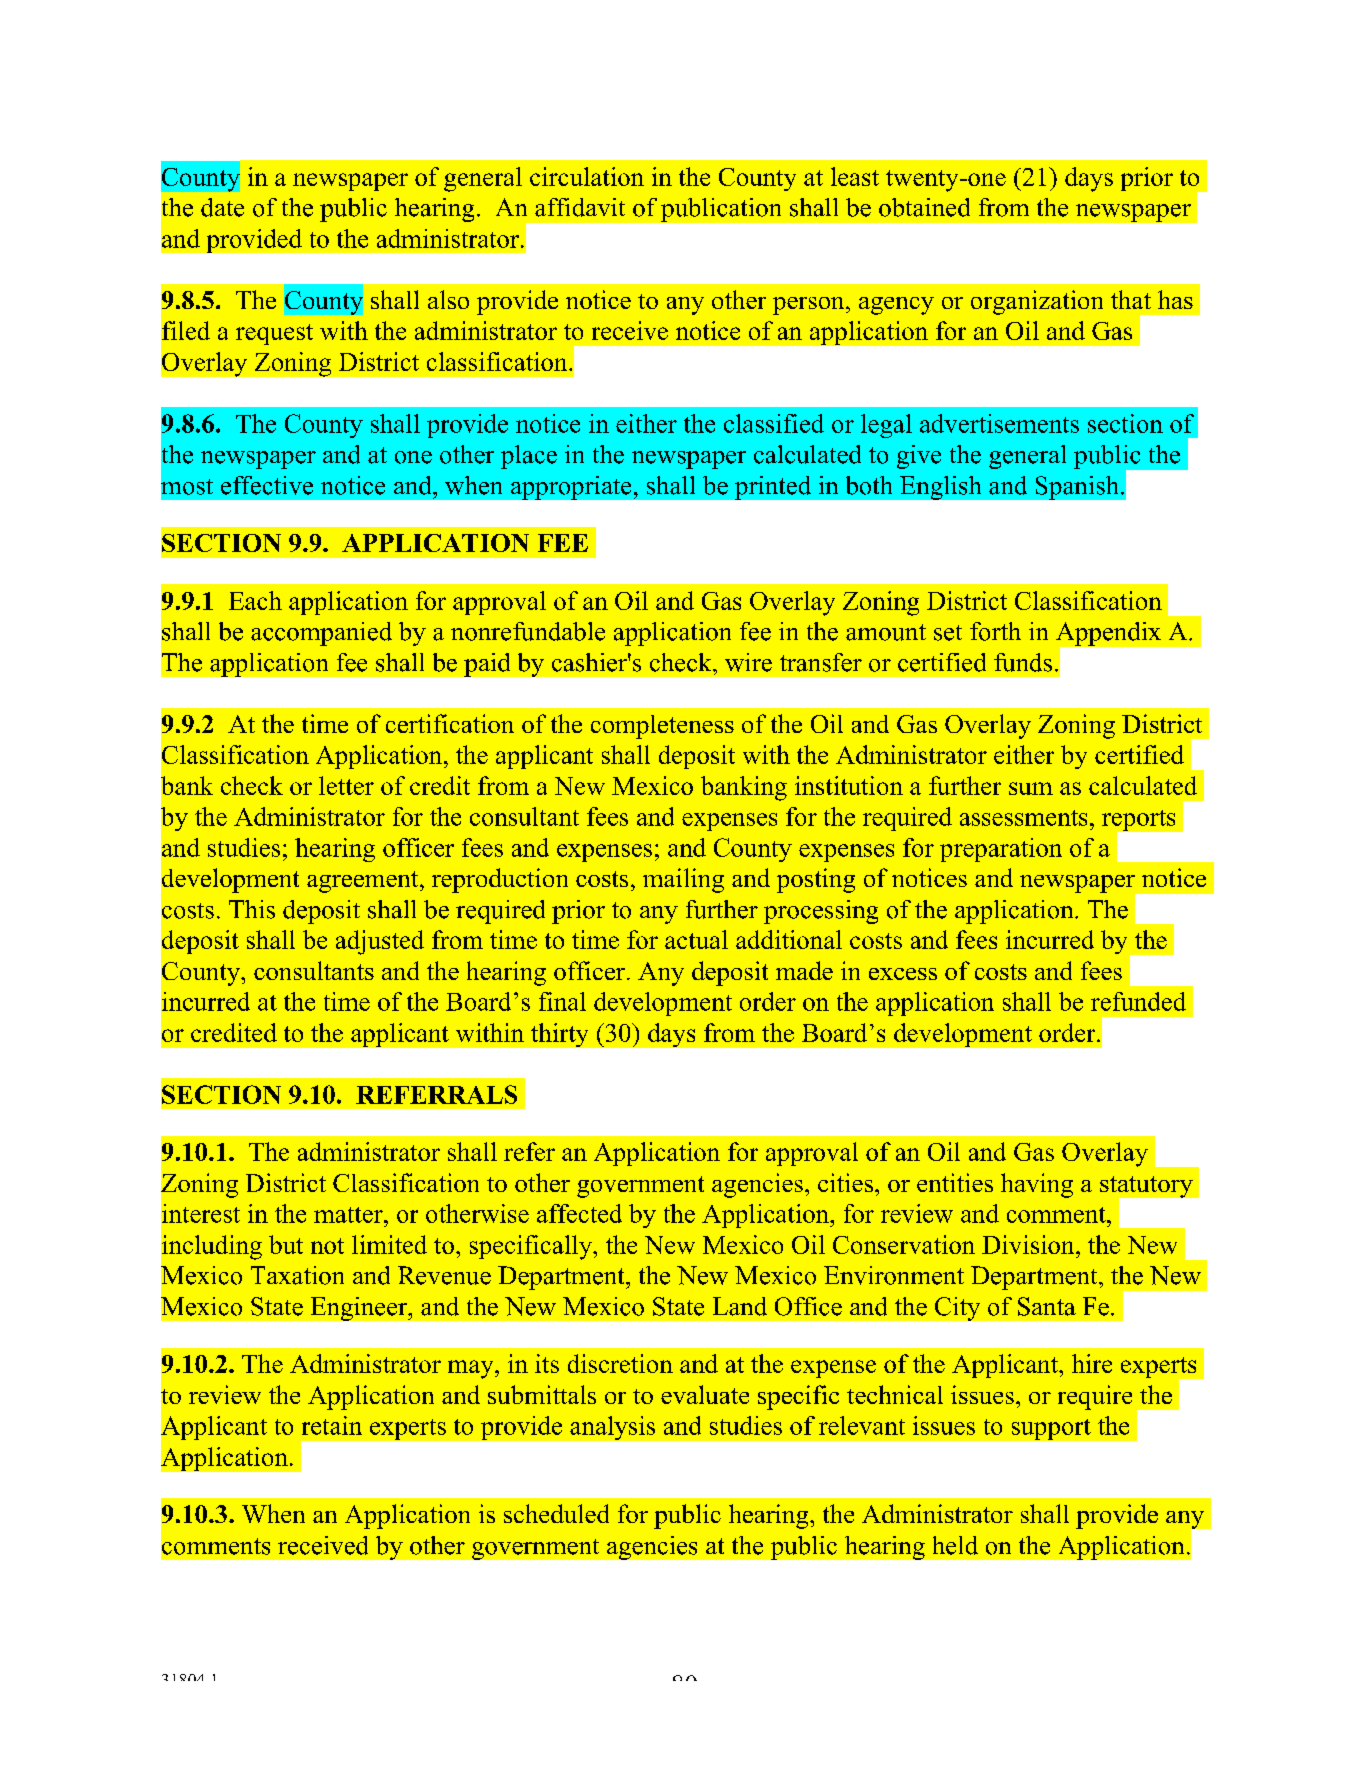  Describe the element at coordinates (1001, 850) in the screenshot. I see `preparation` at that location.
